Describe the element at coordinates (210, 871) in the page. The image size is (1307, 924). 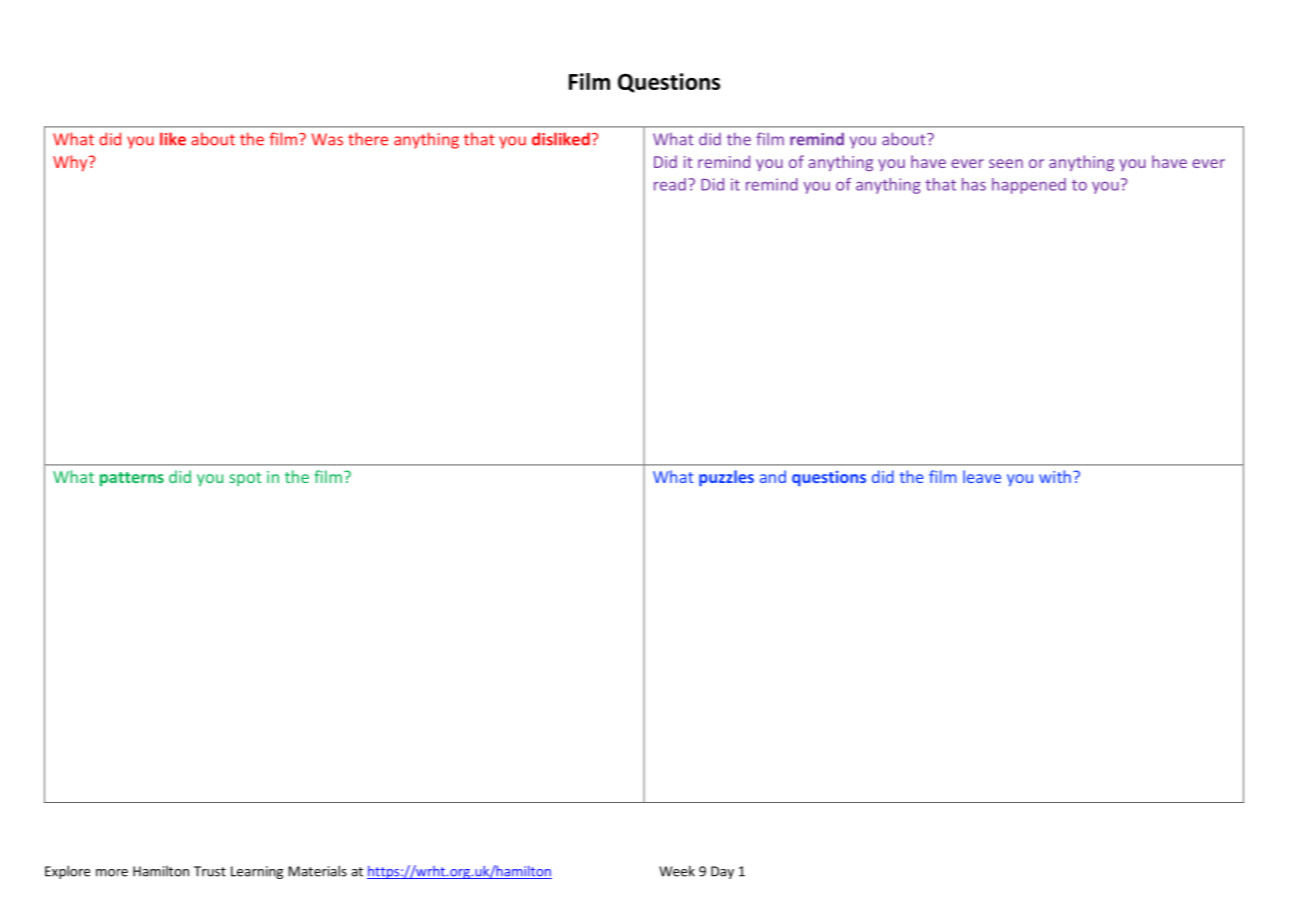
I see `Trust` at that location.
